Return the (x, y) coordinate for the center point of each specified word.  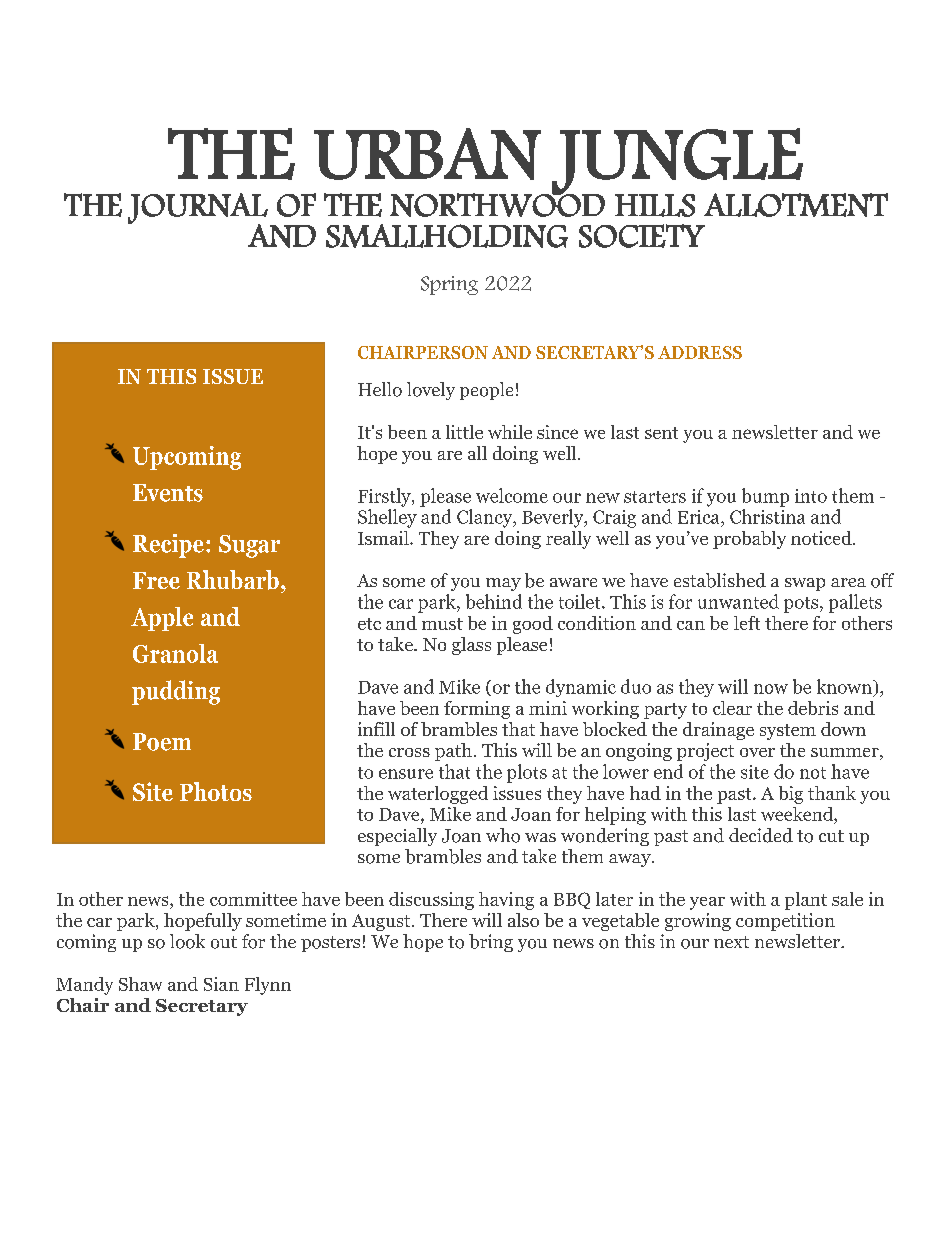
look (187, 941)
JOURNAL (198, 209)
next (731, 942)
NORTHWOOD (497, 204)
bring (491, 943)
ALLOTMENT (796, 205)
